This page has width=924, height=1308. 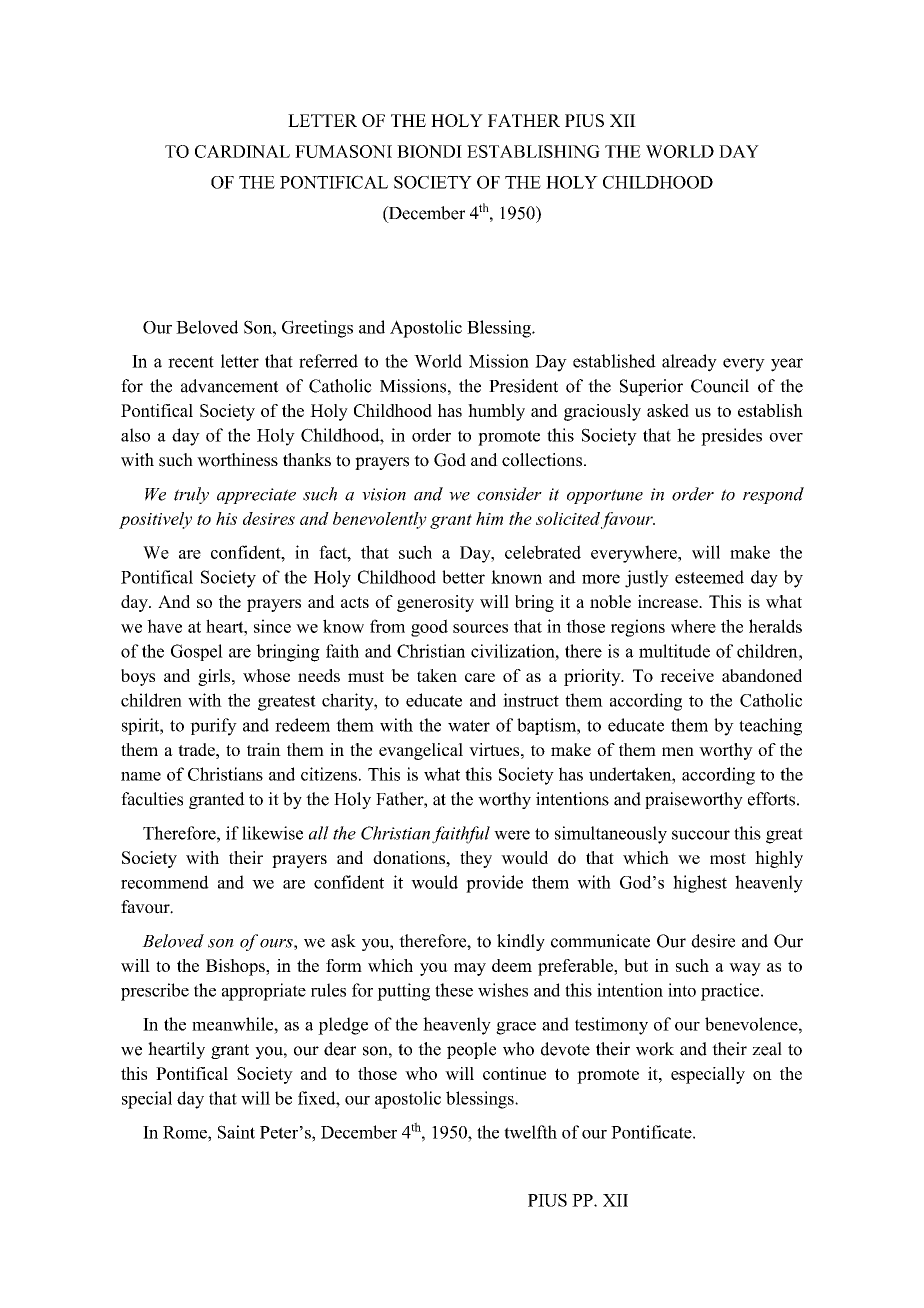 What do you see at coordinates (165, 882) in the page?
I see `recommend` at bounding box center [165, 882].
